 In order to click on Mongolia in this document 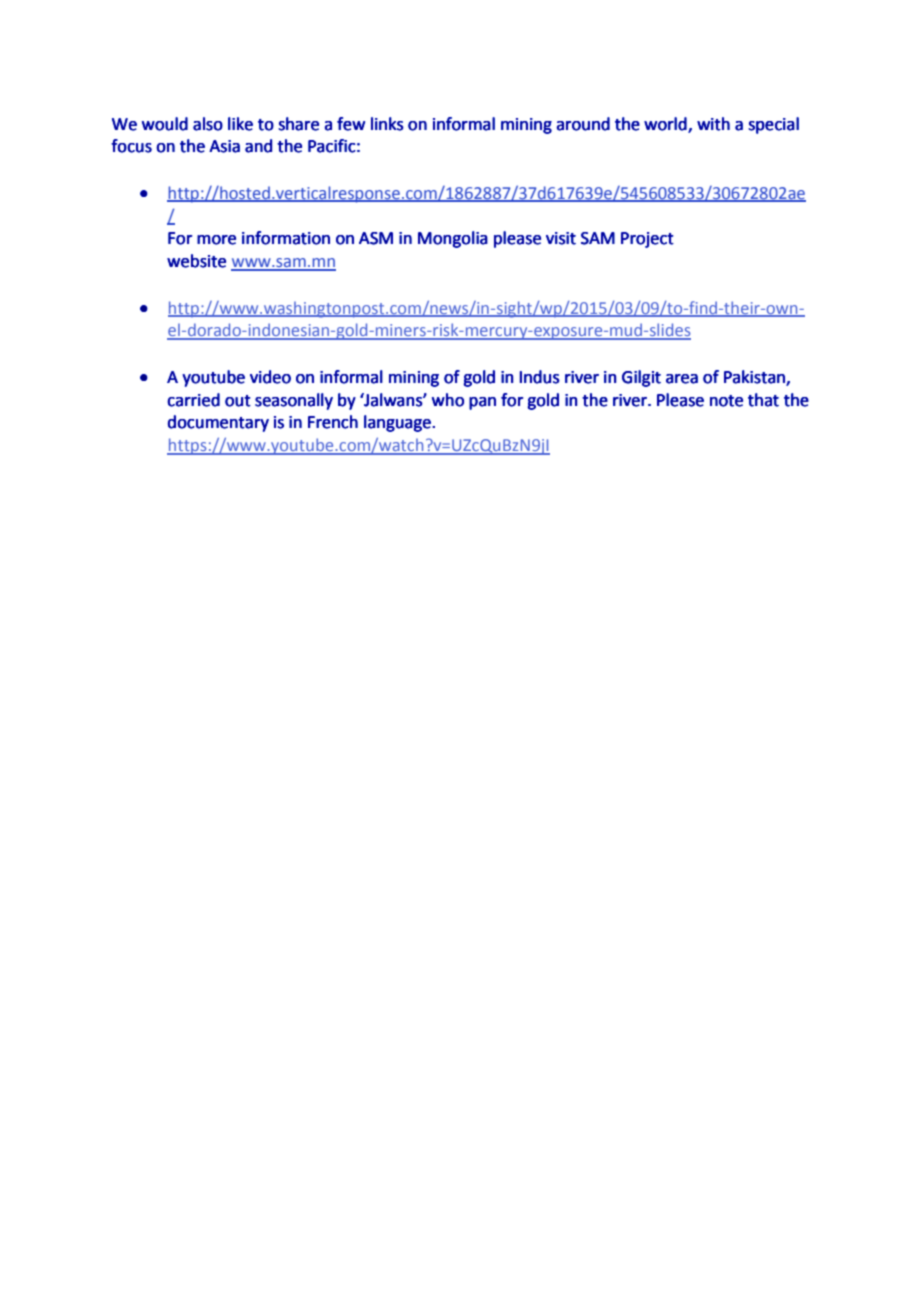, I will do `click(453, 239)`.
